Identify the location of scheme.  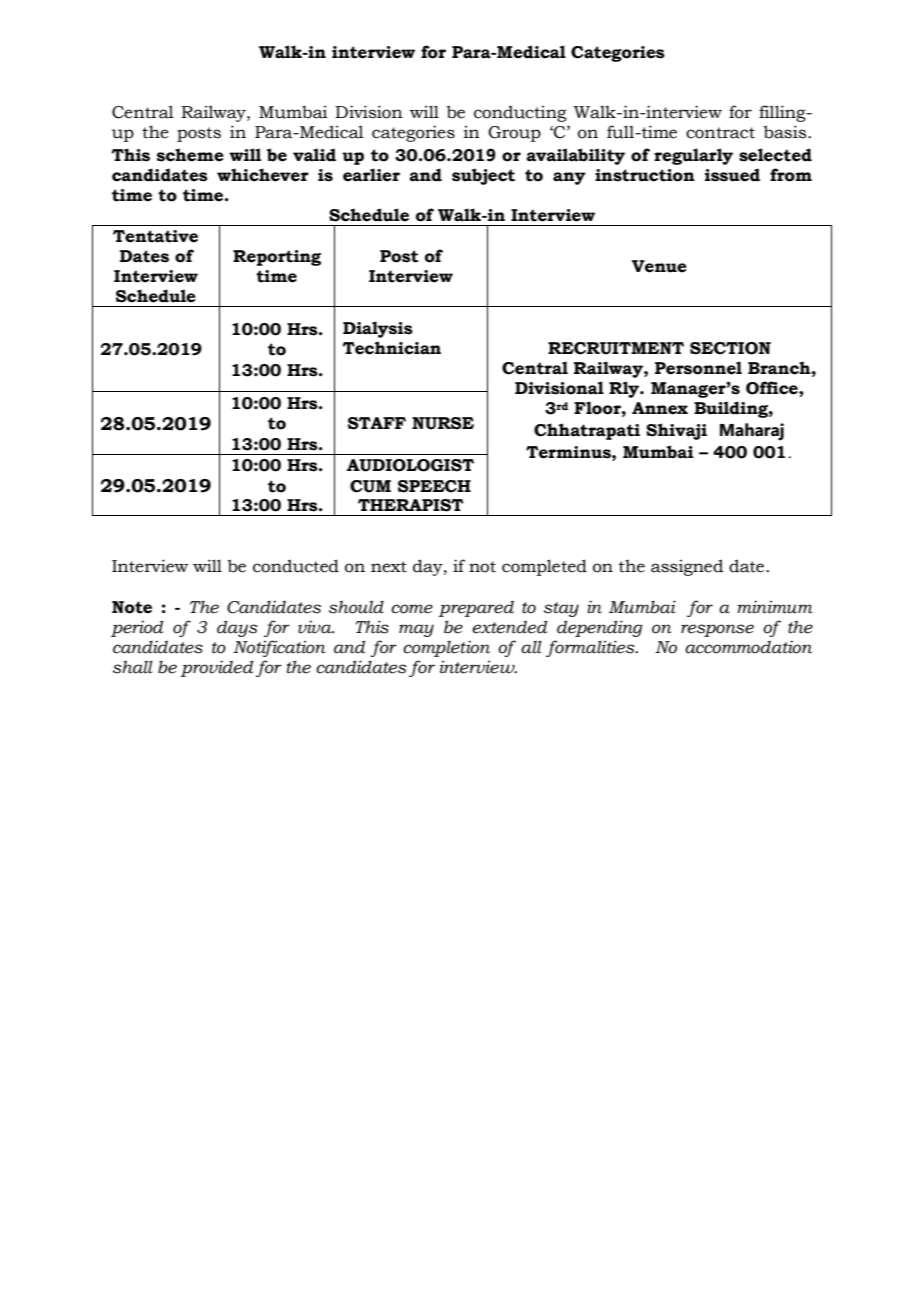
(190, 155).
